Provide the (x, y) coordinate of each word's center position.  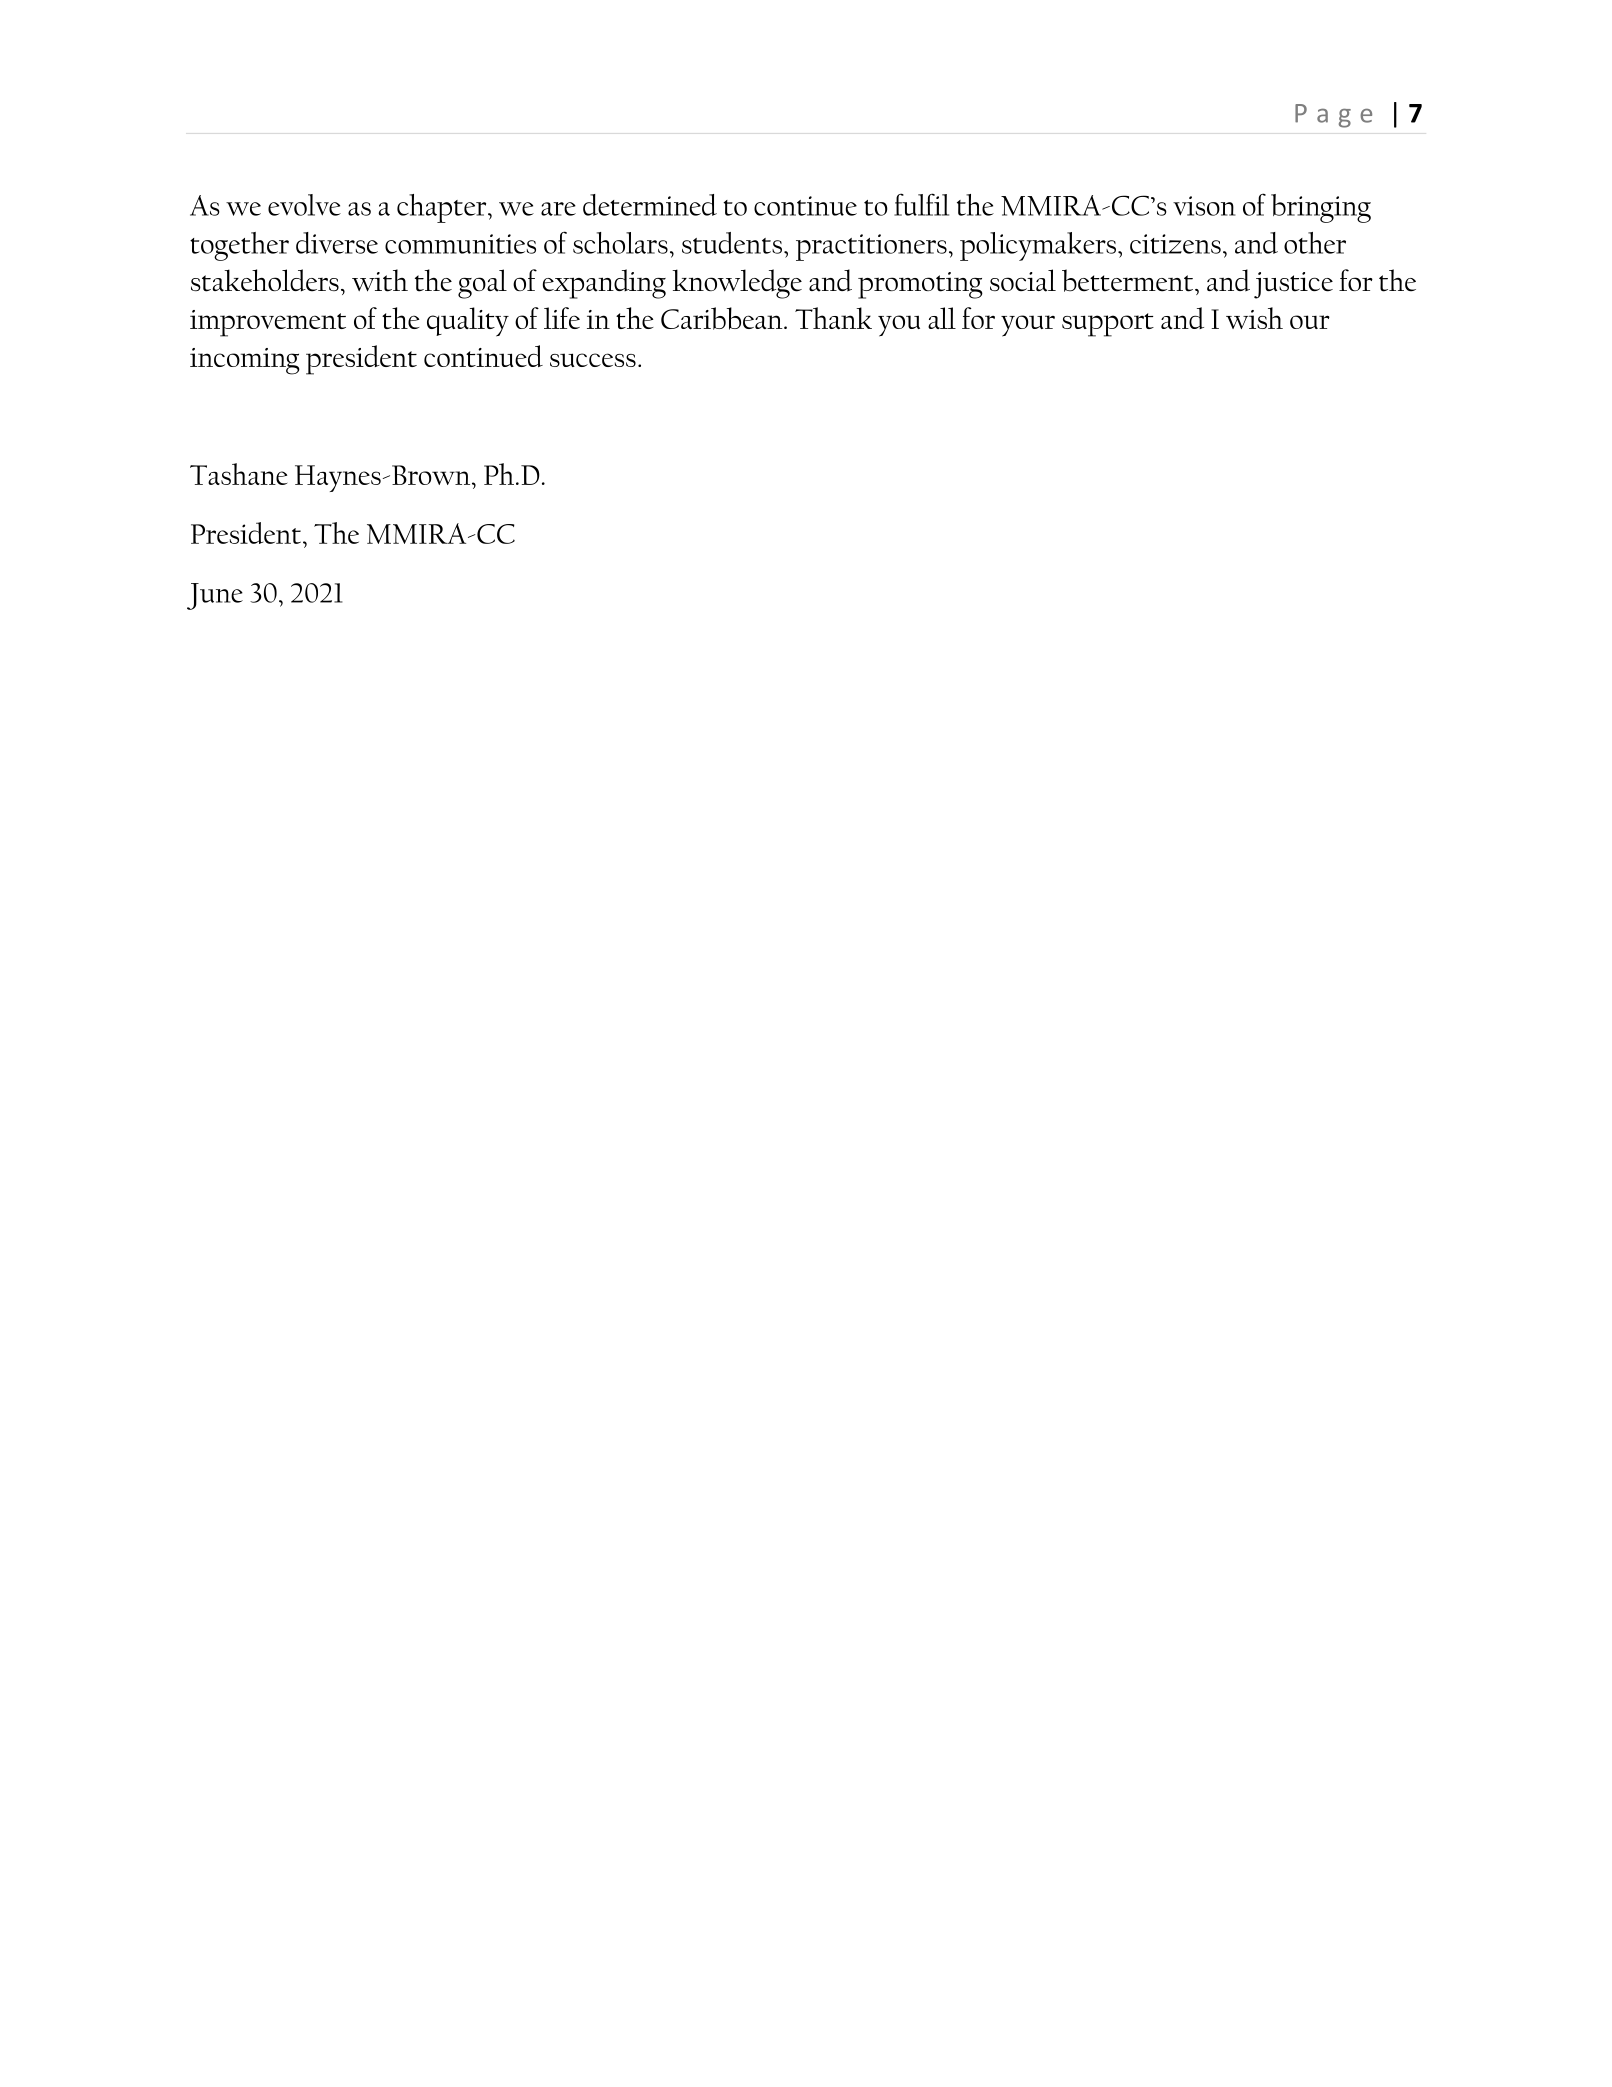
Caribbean (723, 318)
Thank (833, 318)
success (593, 360)
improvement (268, 323)
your (1028, 326)
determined (650, 205)
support (1108, 325)
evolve (304, 205)
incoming (245, 361)
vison (1204, 206)
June (215, 596)
